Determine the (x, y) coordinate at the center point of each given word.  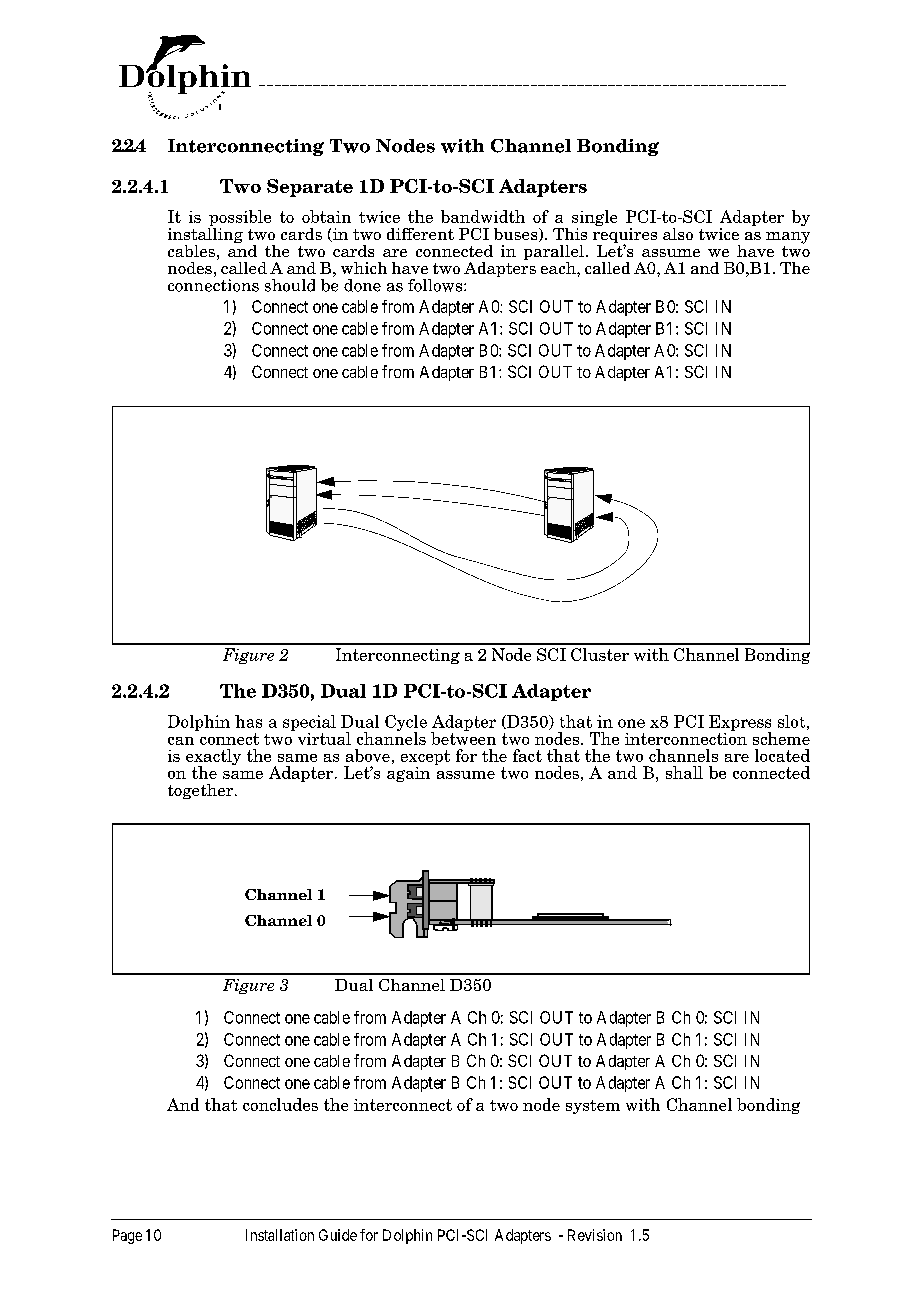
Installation (280, 1235)
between (463, 737)
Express (740, 724)
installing (205, 235)
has (248, 721)
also (678, 234)
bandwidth (483, 216)
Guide (338, 1235)
